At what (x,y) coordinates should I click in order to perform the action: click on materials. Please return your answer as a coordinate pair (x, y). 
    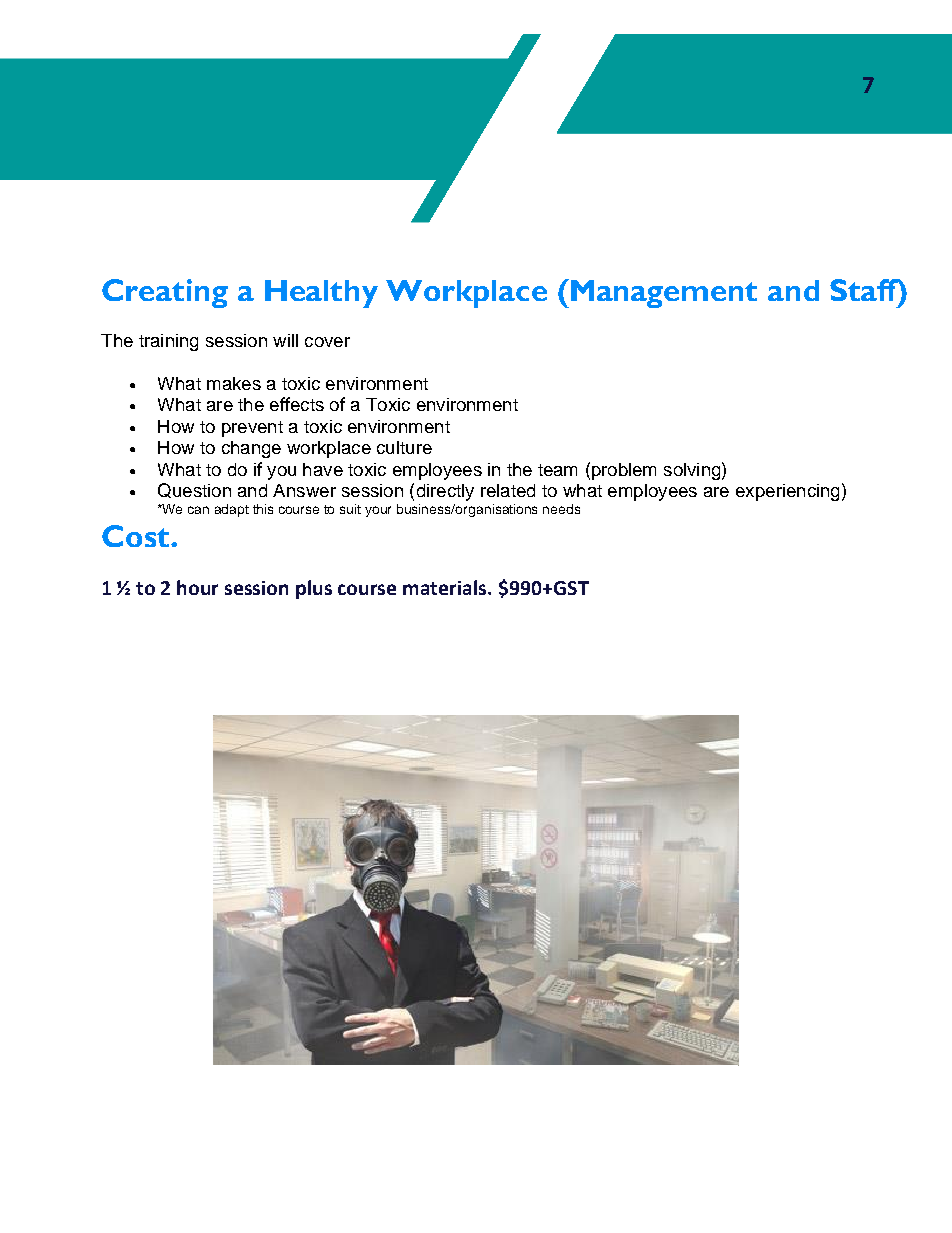
    Looking at the image, I should click on (446, 587).
